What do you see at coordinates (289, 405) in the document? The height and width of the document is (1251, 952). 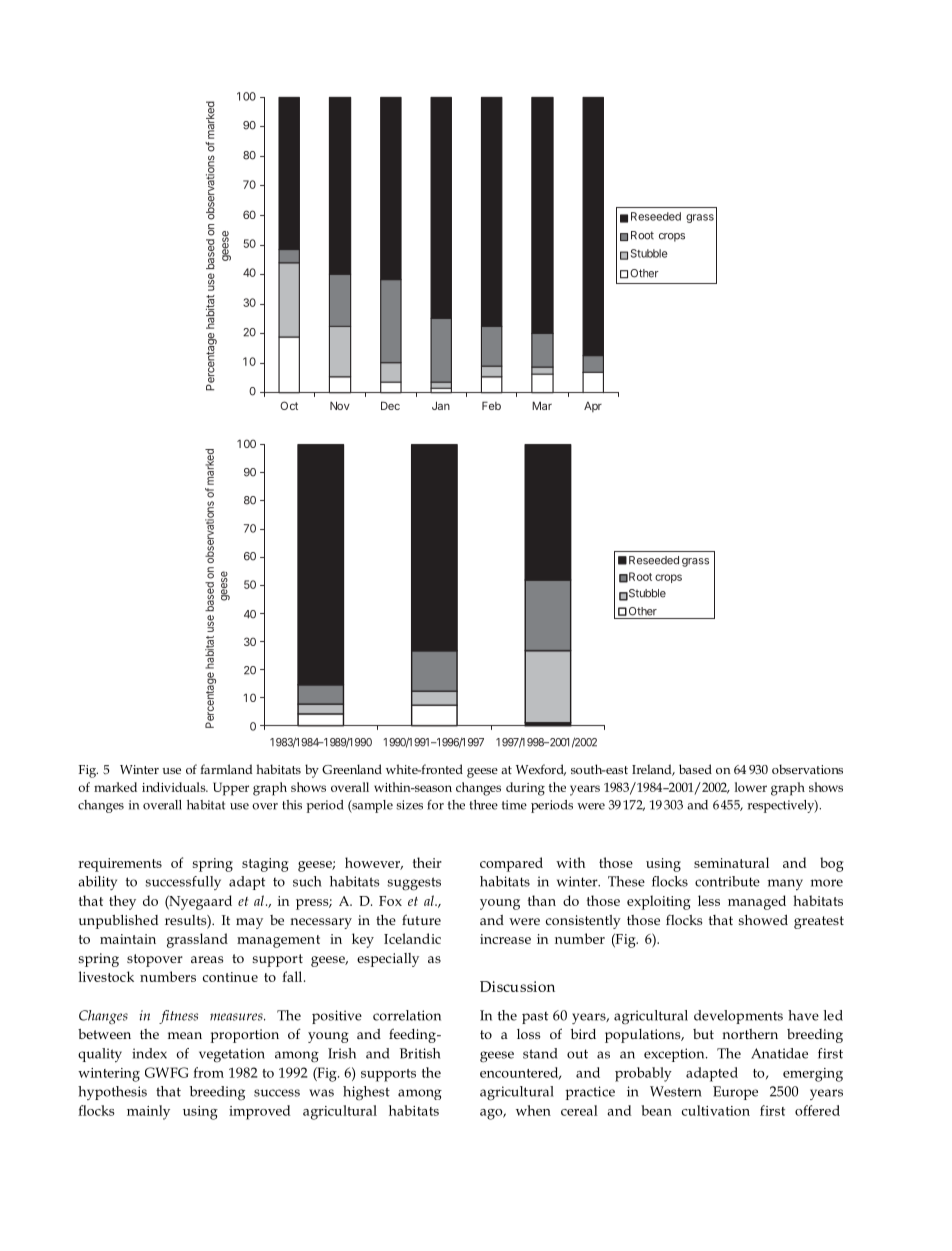 I see `Oct` at bounding box center [289, 405].
